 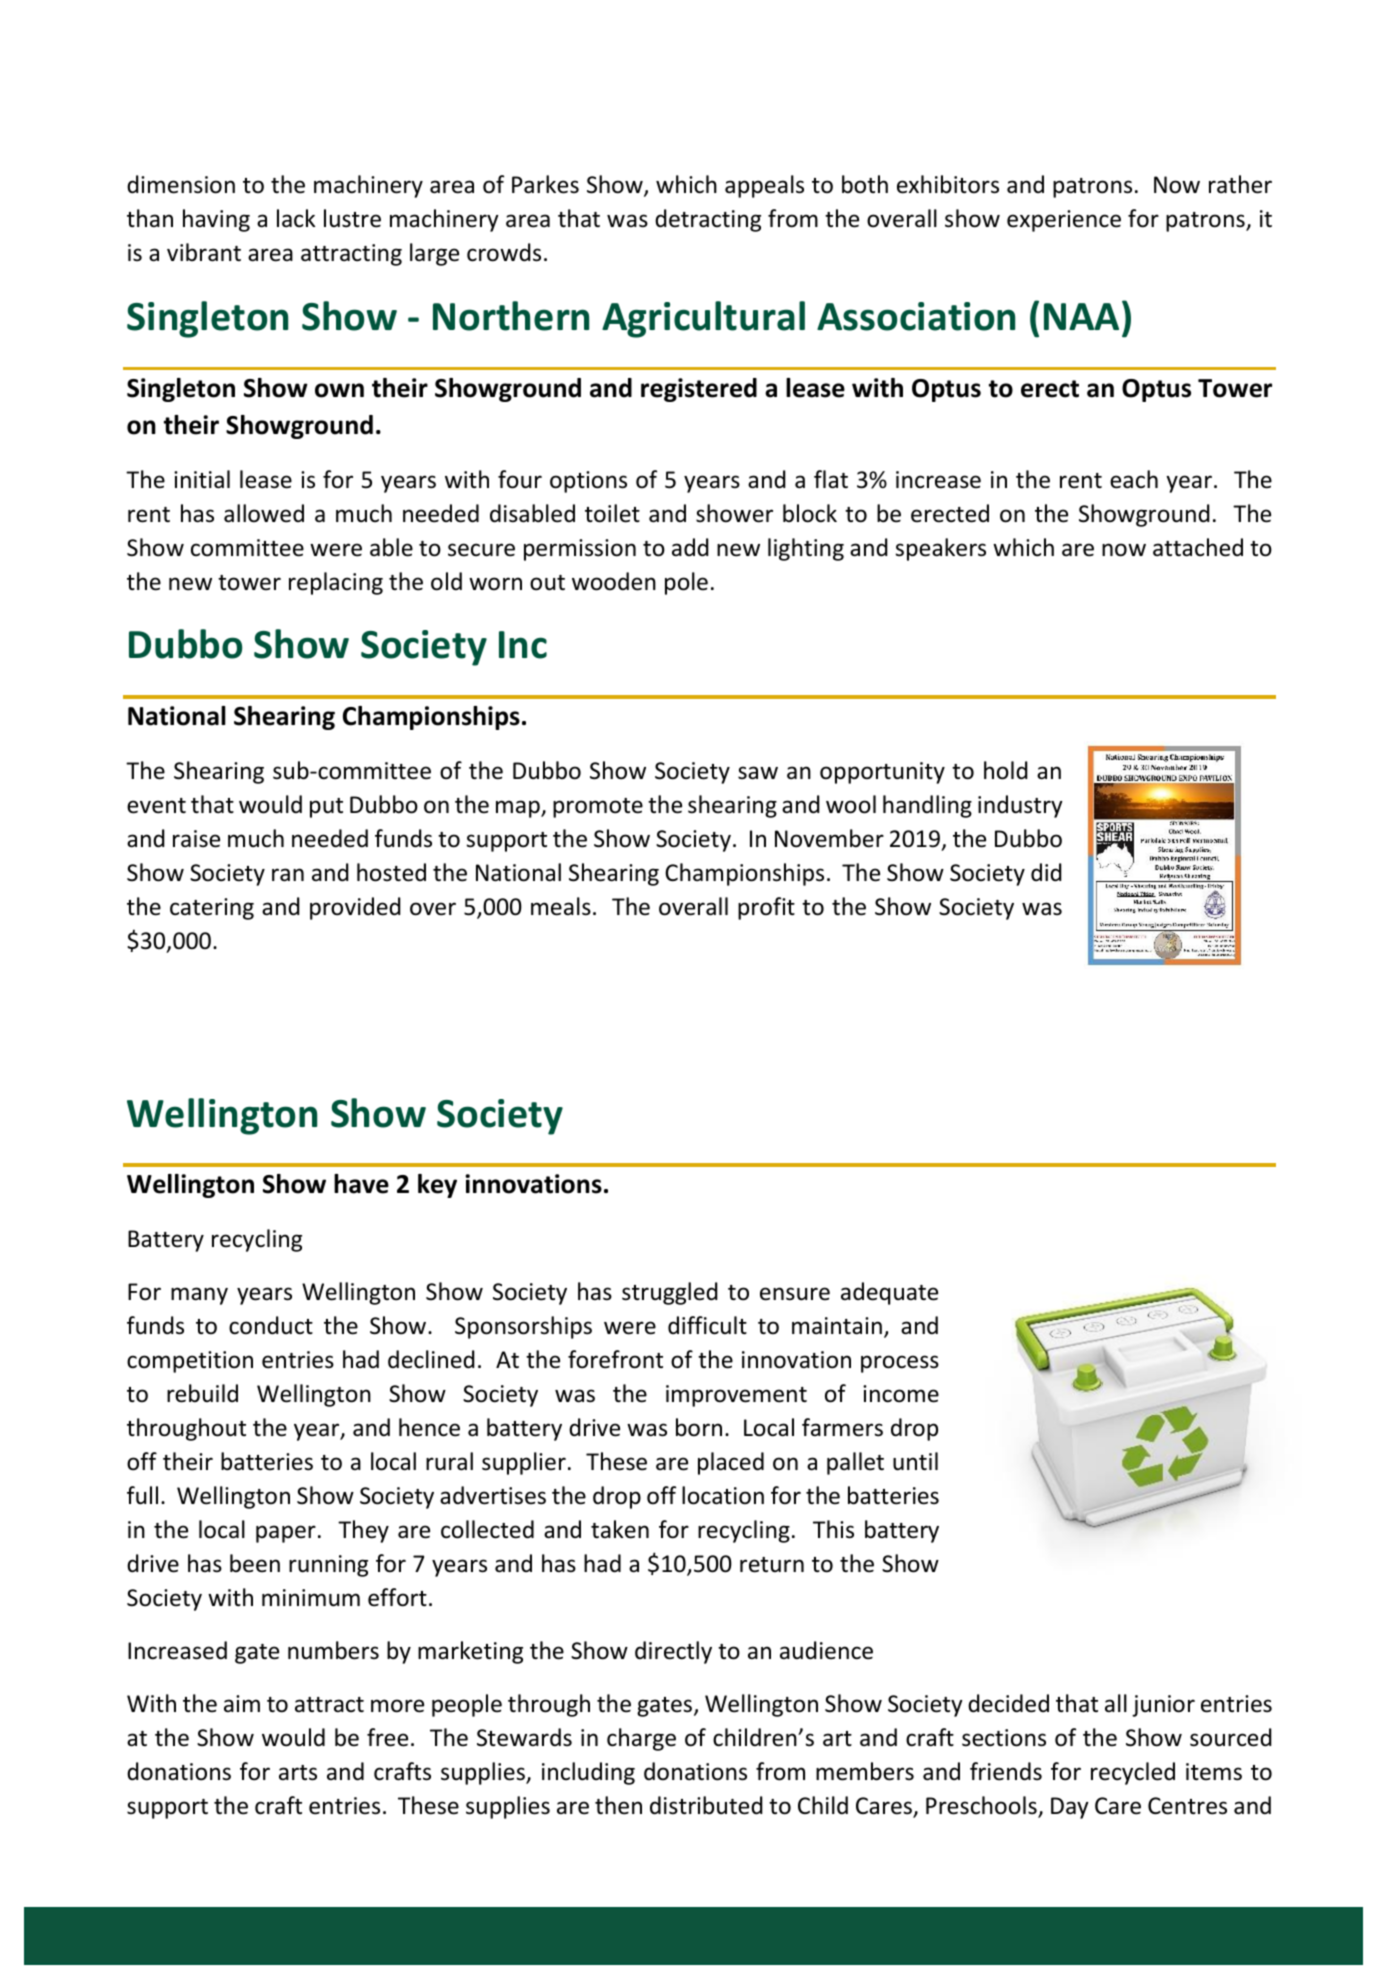 What do you see at coordinates (296, 218) in the document?
I see `lack` at bounding box center [296, 218].
